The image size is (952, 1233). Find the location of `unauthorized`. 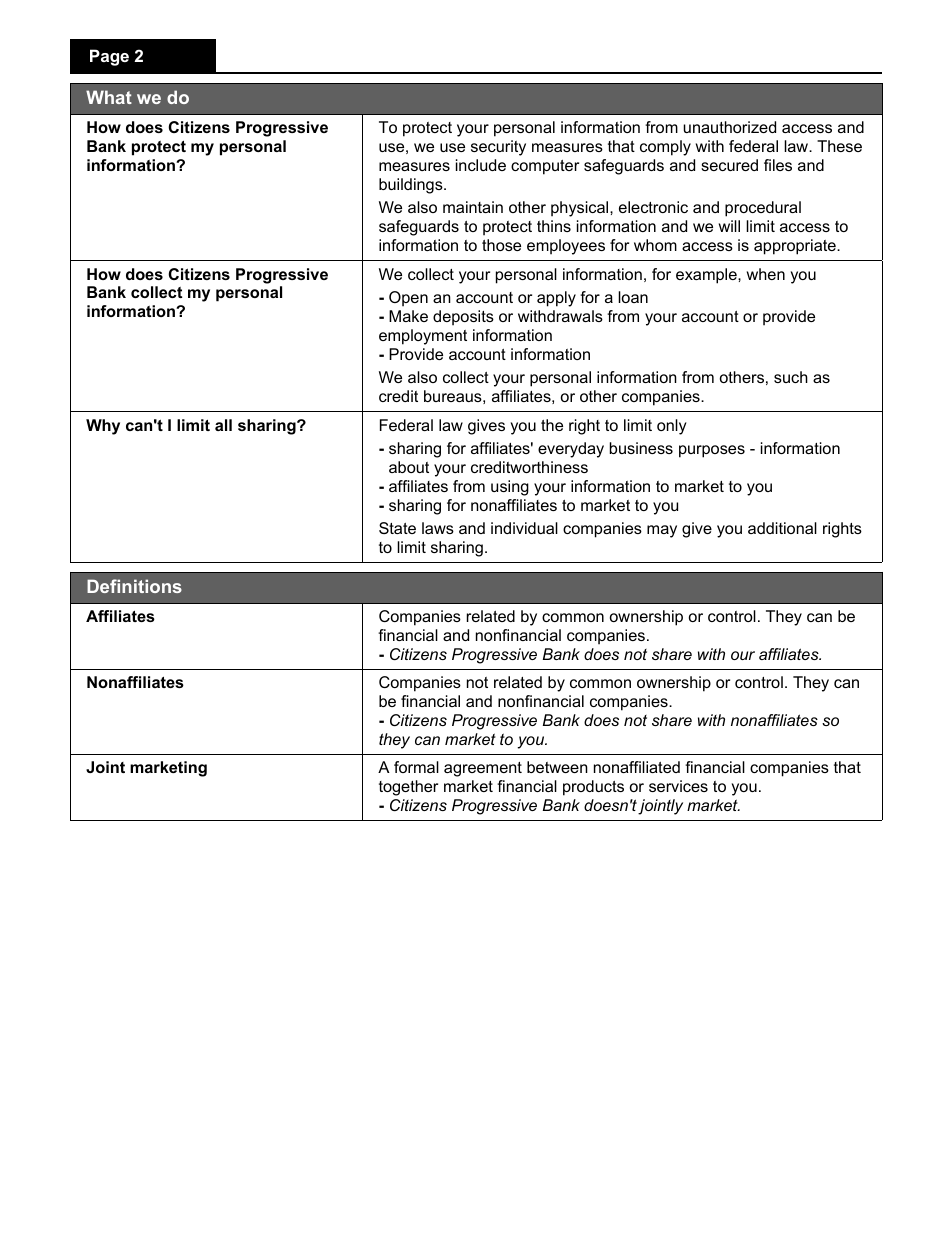

unauthorized is located at coordinates (729, 127).
